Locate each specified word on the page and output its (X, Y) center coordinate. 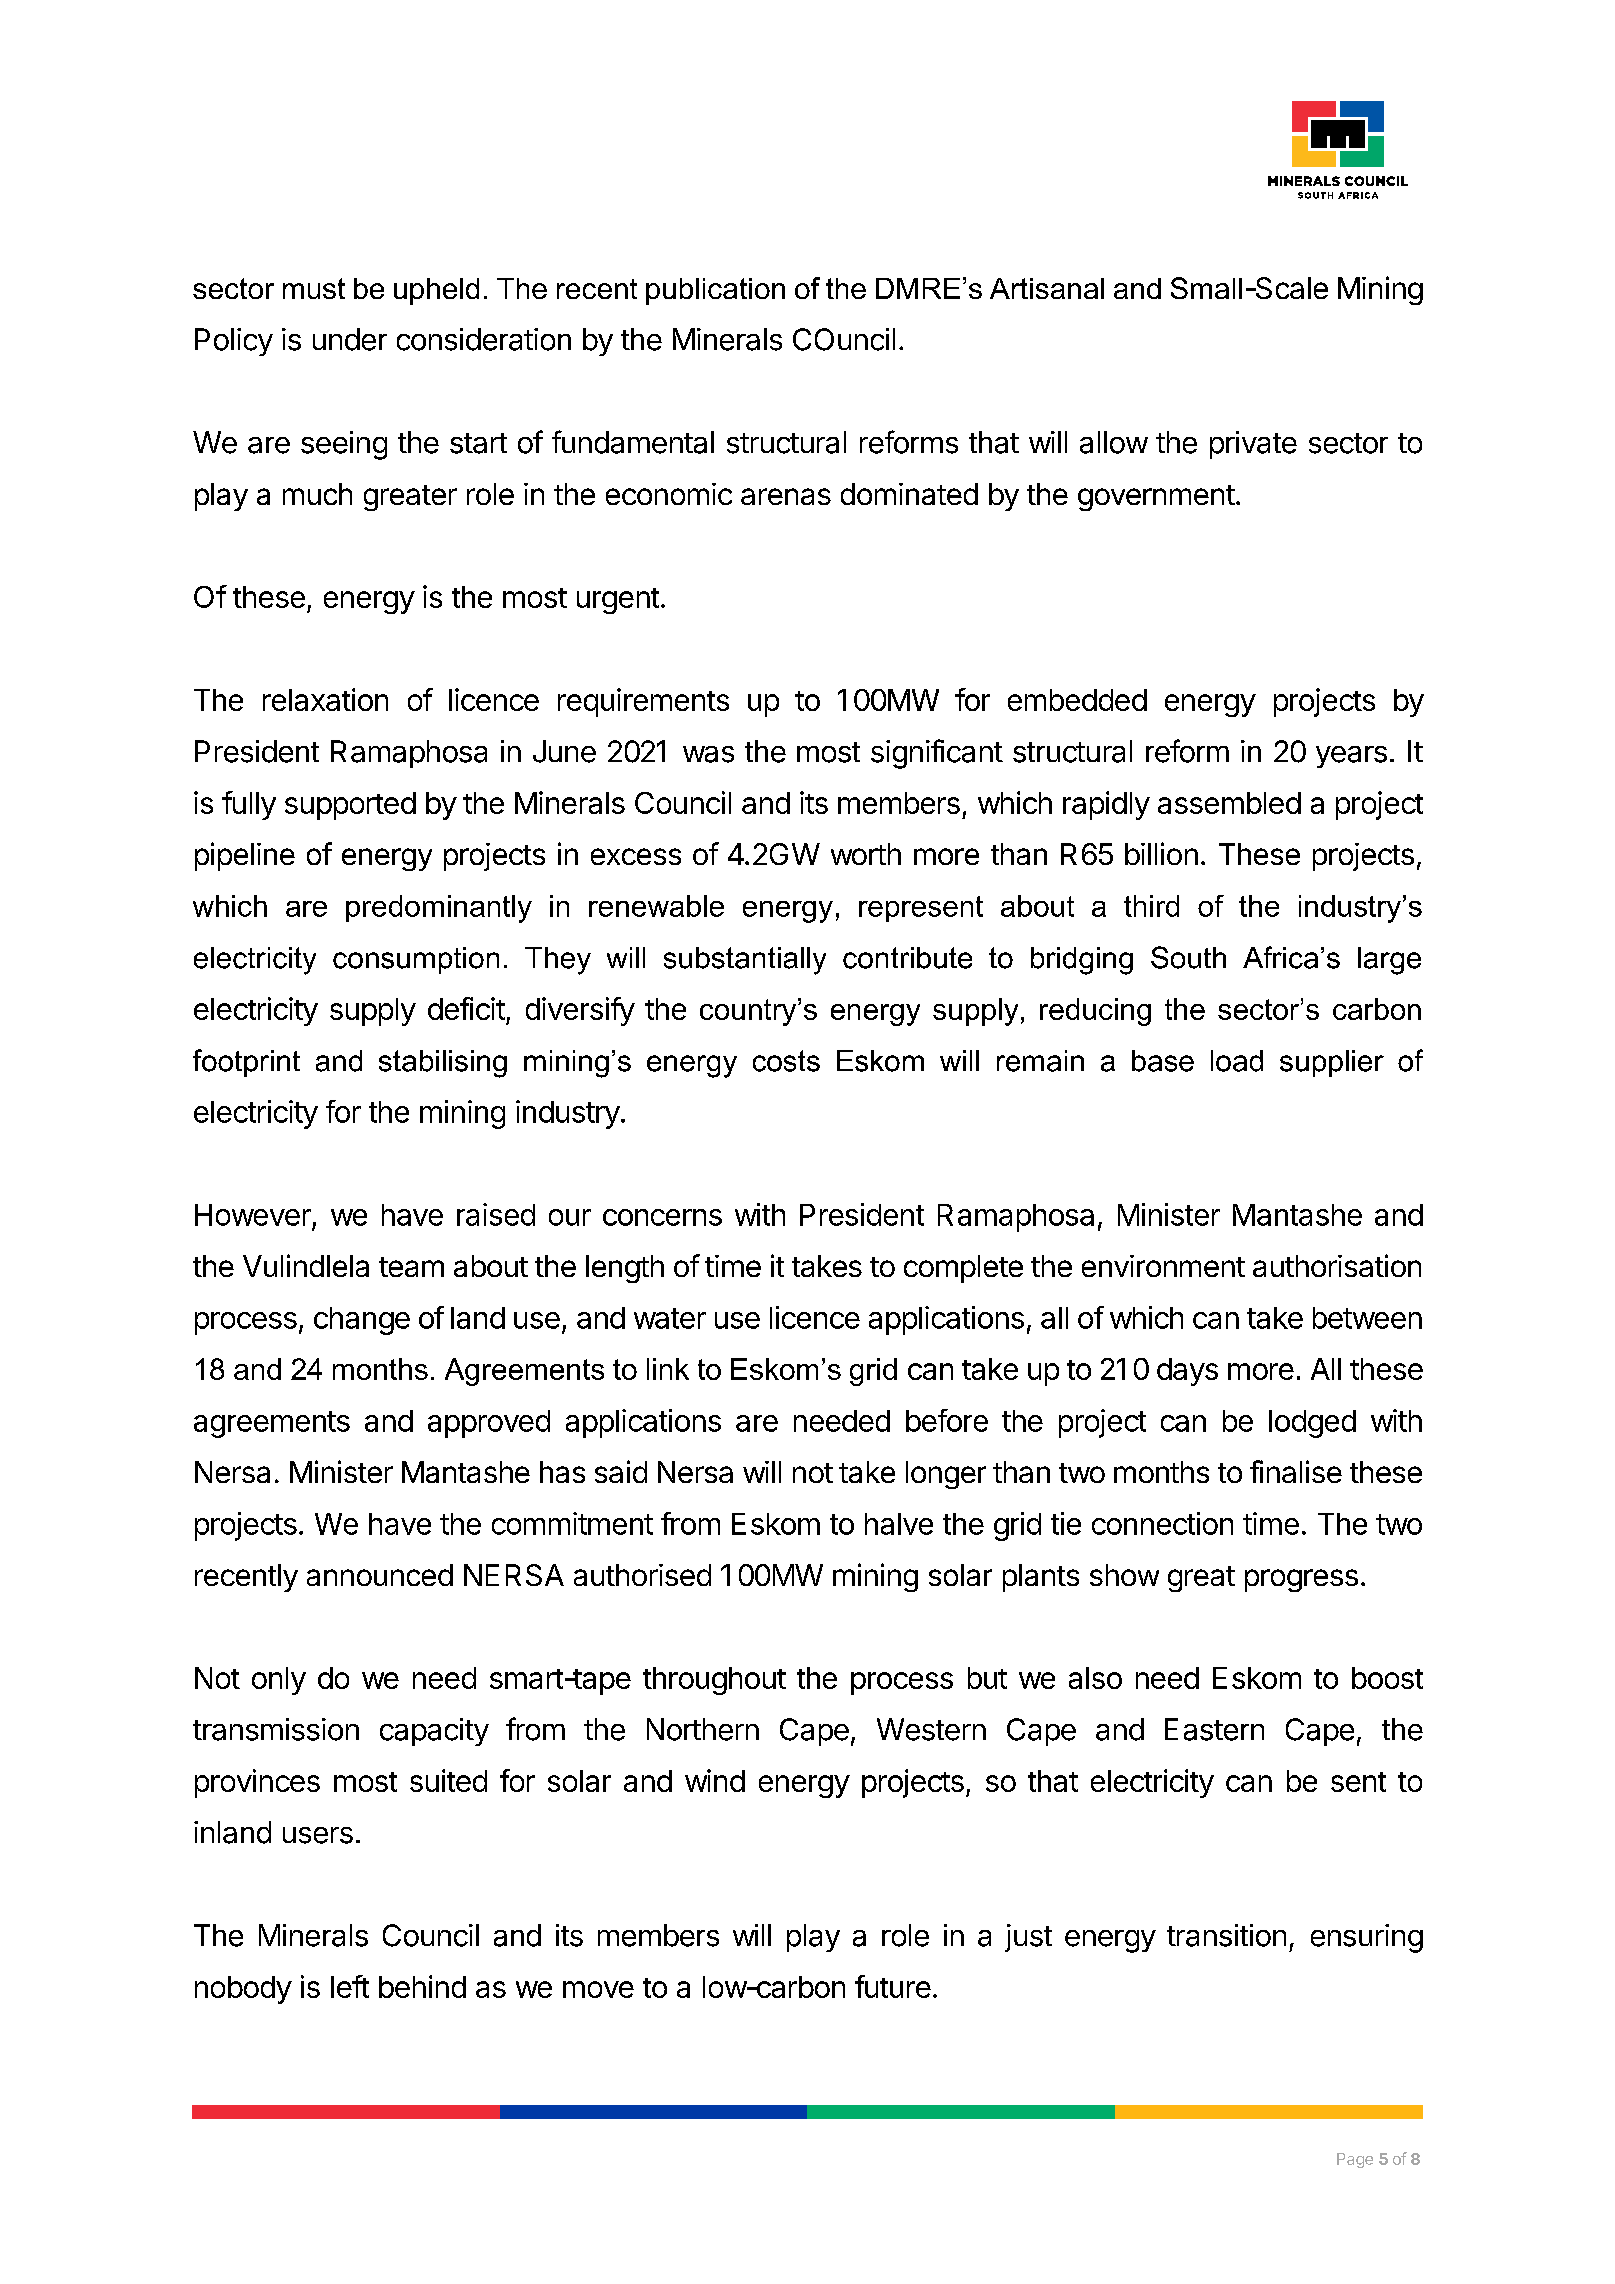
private (1253, 445)
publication (715, 291)
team (411, 1267)
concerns (662, 1217)
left (350, 1986)
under (350, 339)
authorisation (1337, 1265)
